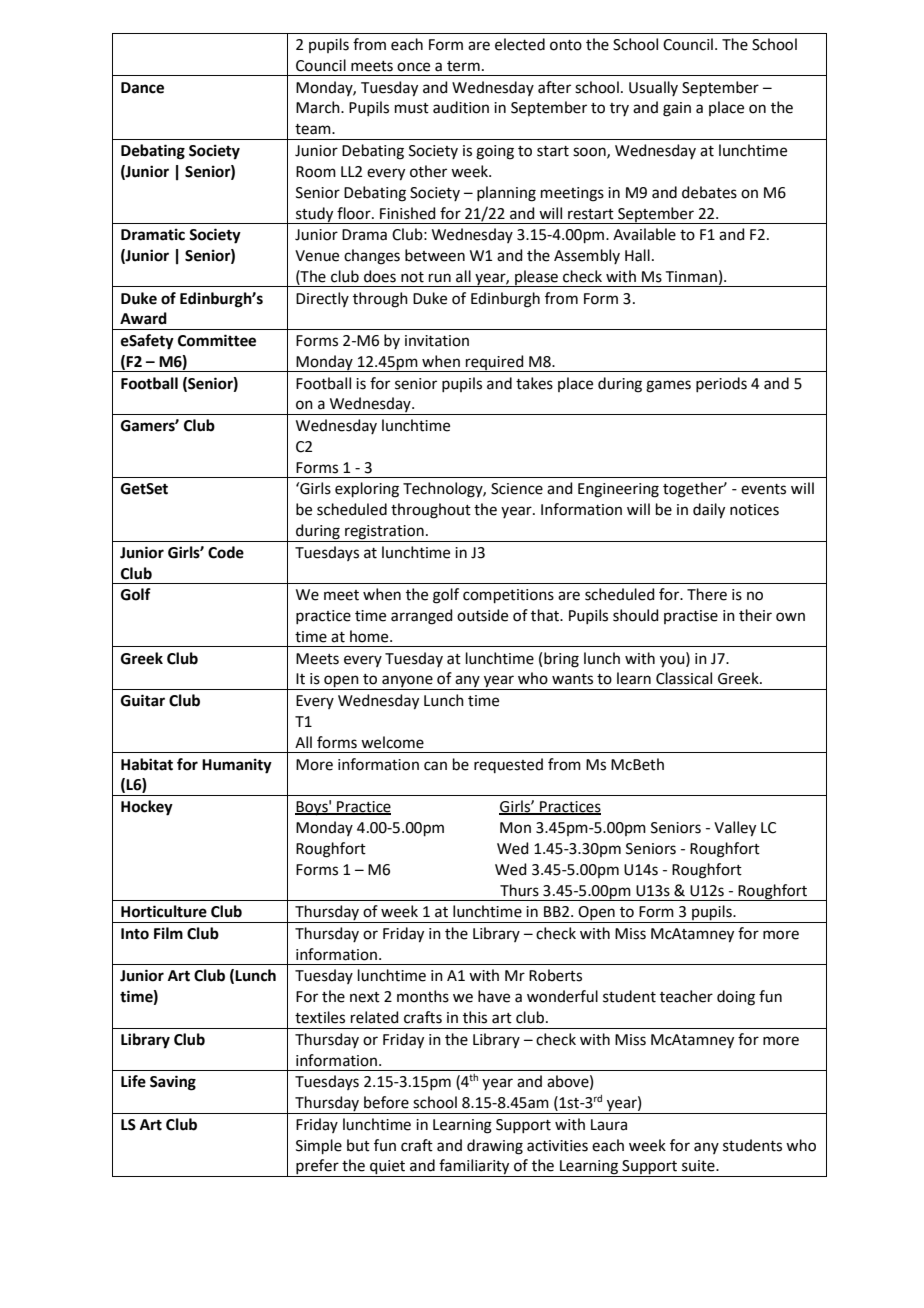  Describe the element at coordinates (677, 109) in the page. I see `gain` at that location.
